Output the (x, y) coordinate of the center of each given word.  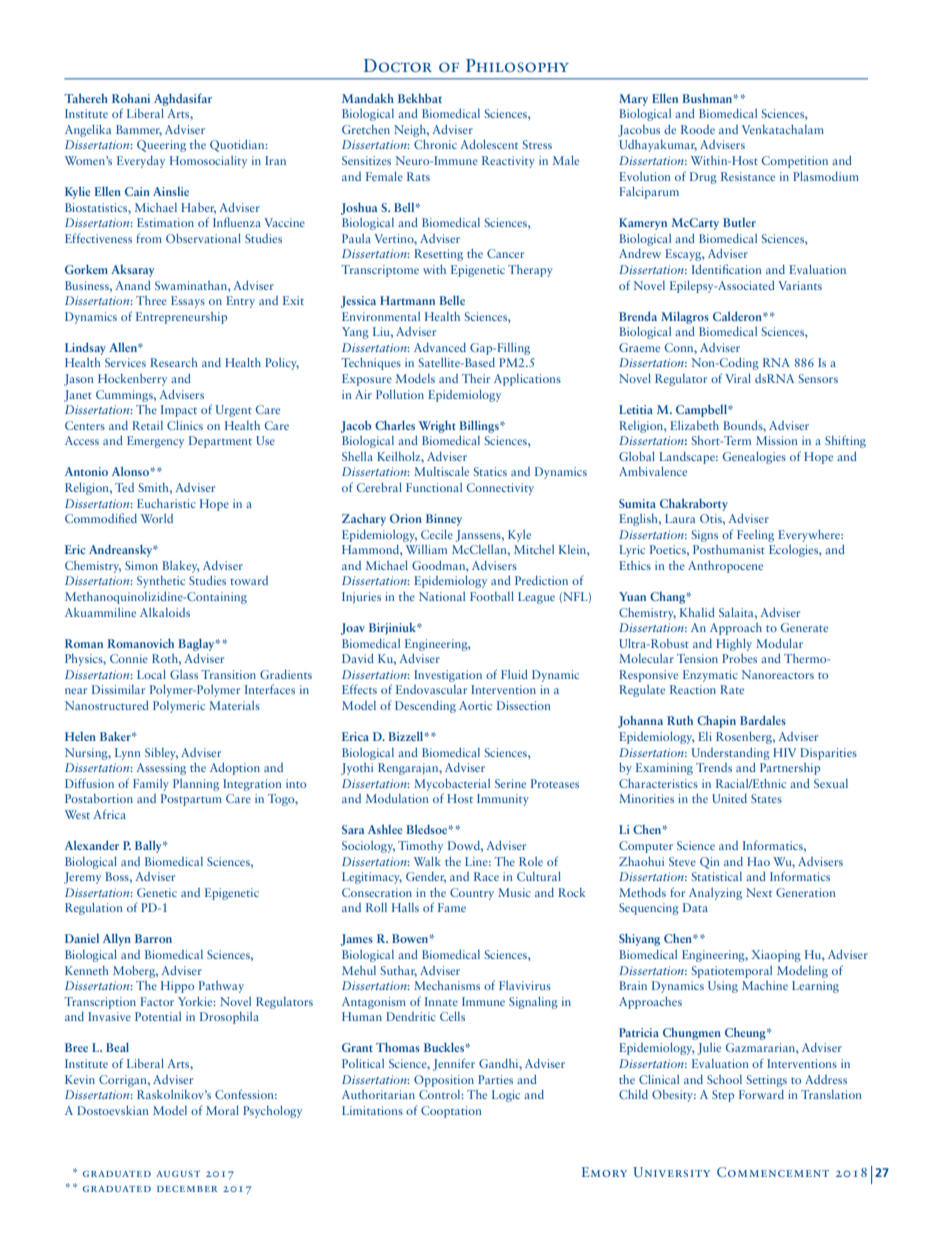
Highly (734, 644)
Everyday (141, 162)
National (442, 596)
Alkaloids (165, 612)
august (178, 1174)
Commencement (773, 1172)
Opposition (444, 1081)
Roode (698, 129)
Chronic (435, 144)
